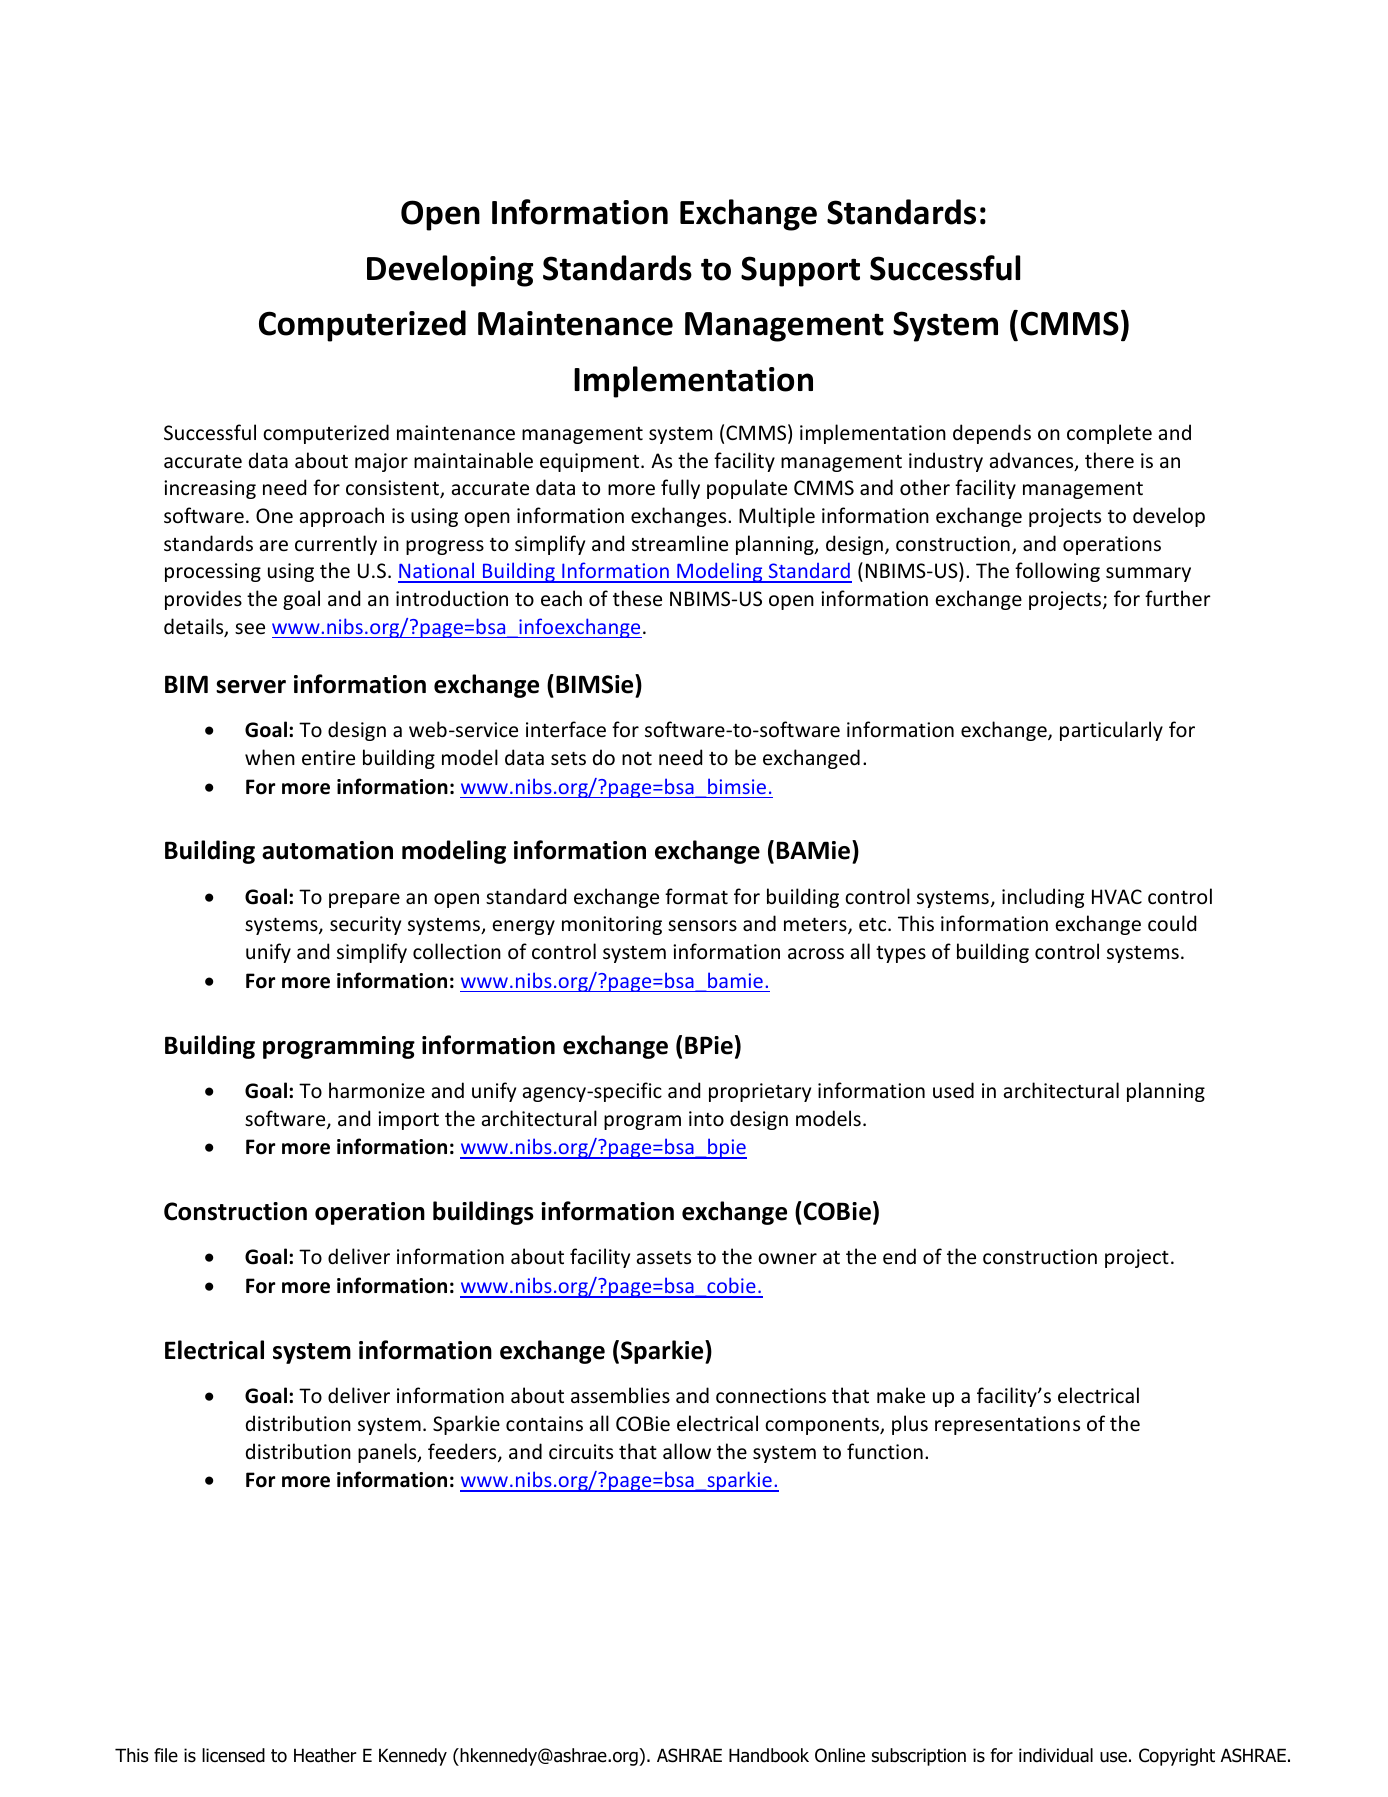 The image size is (1388, 1797). I want to click on into, so click(706, 1119).
